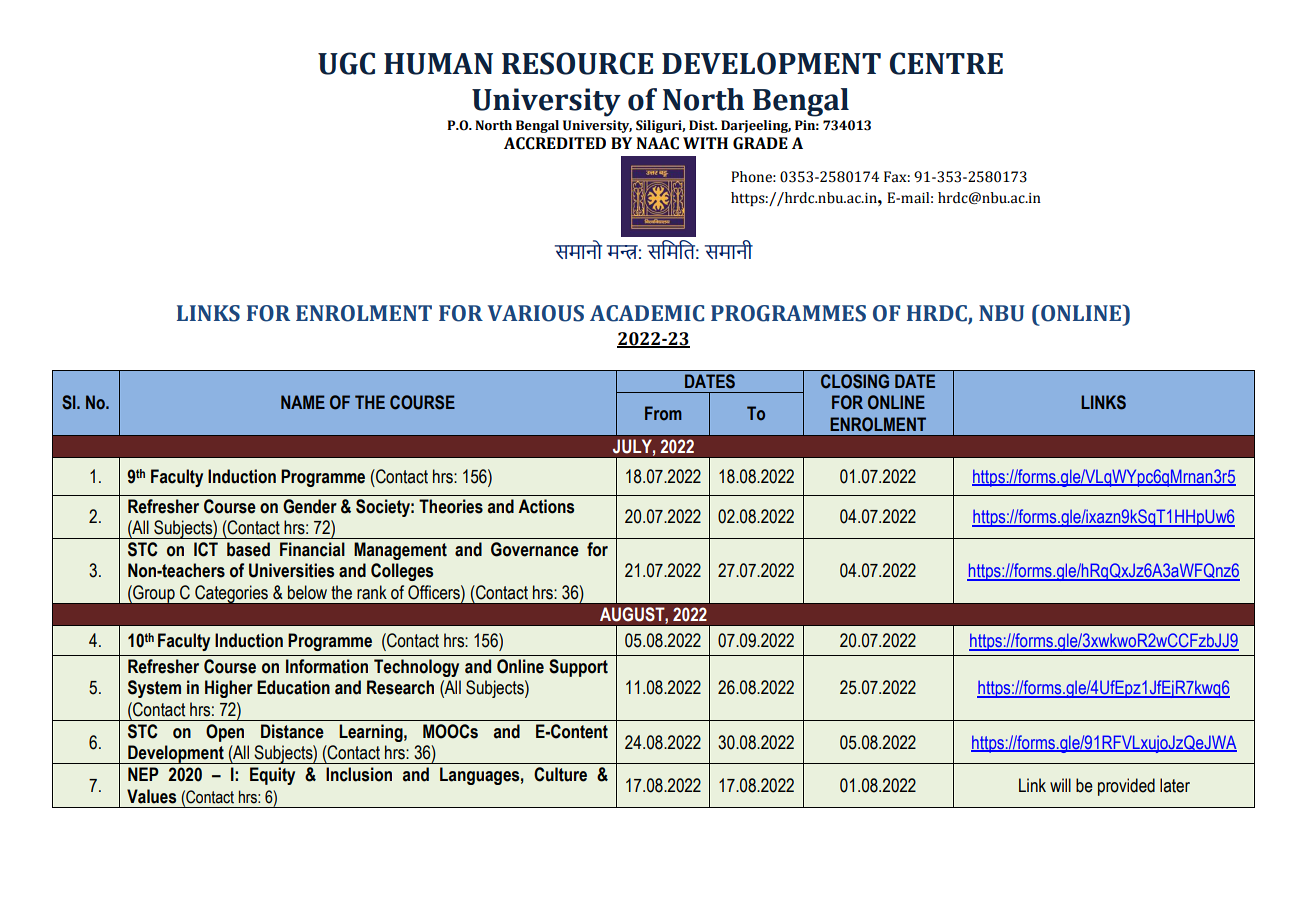 The image size is (1308, 924). What do you see at coordinates (535, 549) in the screenshot?
I see `Governance` at bounding box center [535, 549].
